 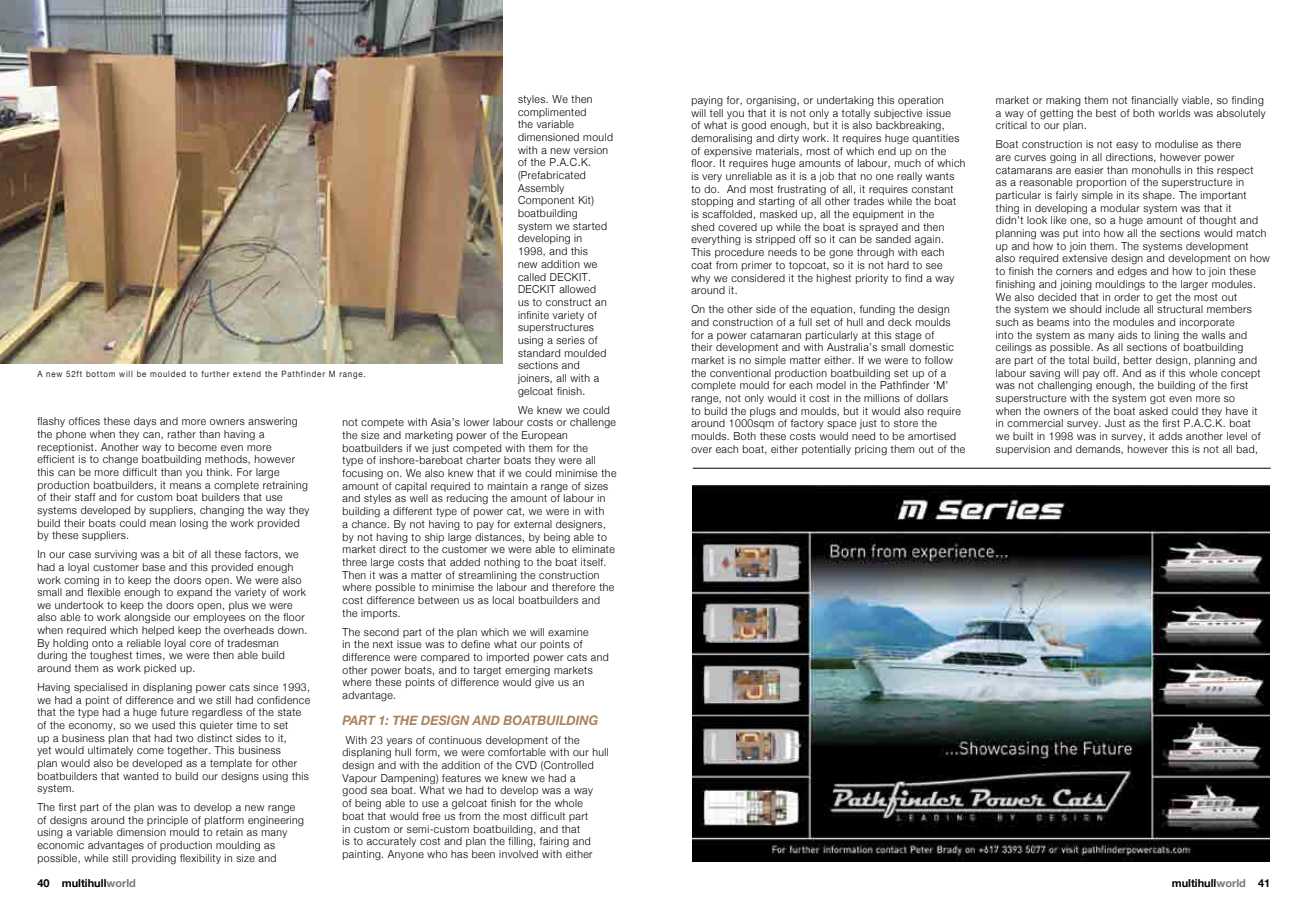 I want to click on best, so click(x=1106, y=113).
